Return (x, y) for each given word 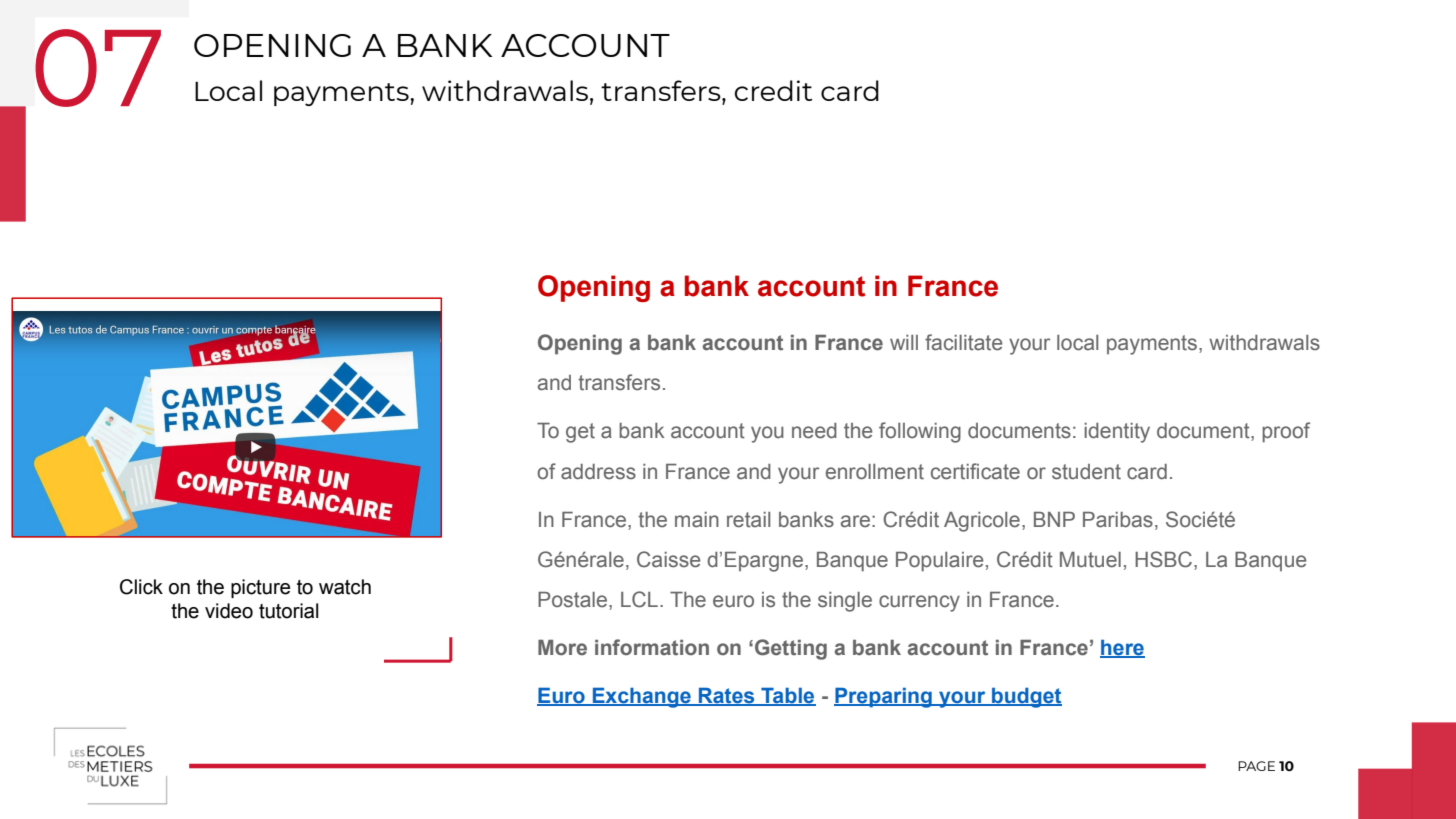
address (598, 472)
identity (1117, 433)
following (920, 432)
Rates (727, 697)
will (904, 342)
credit (773, 90)
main (697, 520)
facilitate (963, 342)
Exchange (641, 698)
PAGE (1256, 766)
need (814, 431)
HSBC (1165, 559)
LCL (639, 599)
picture (260, 588)
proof (1286, 432)
